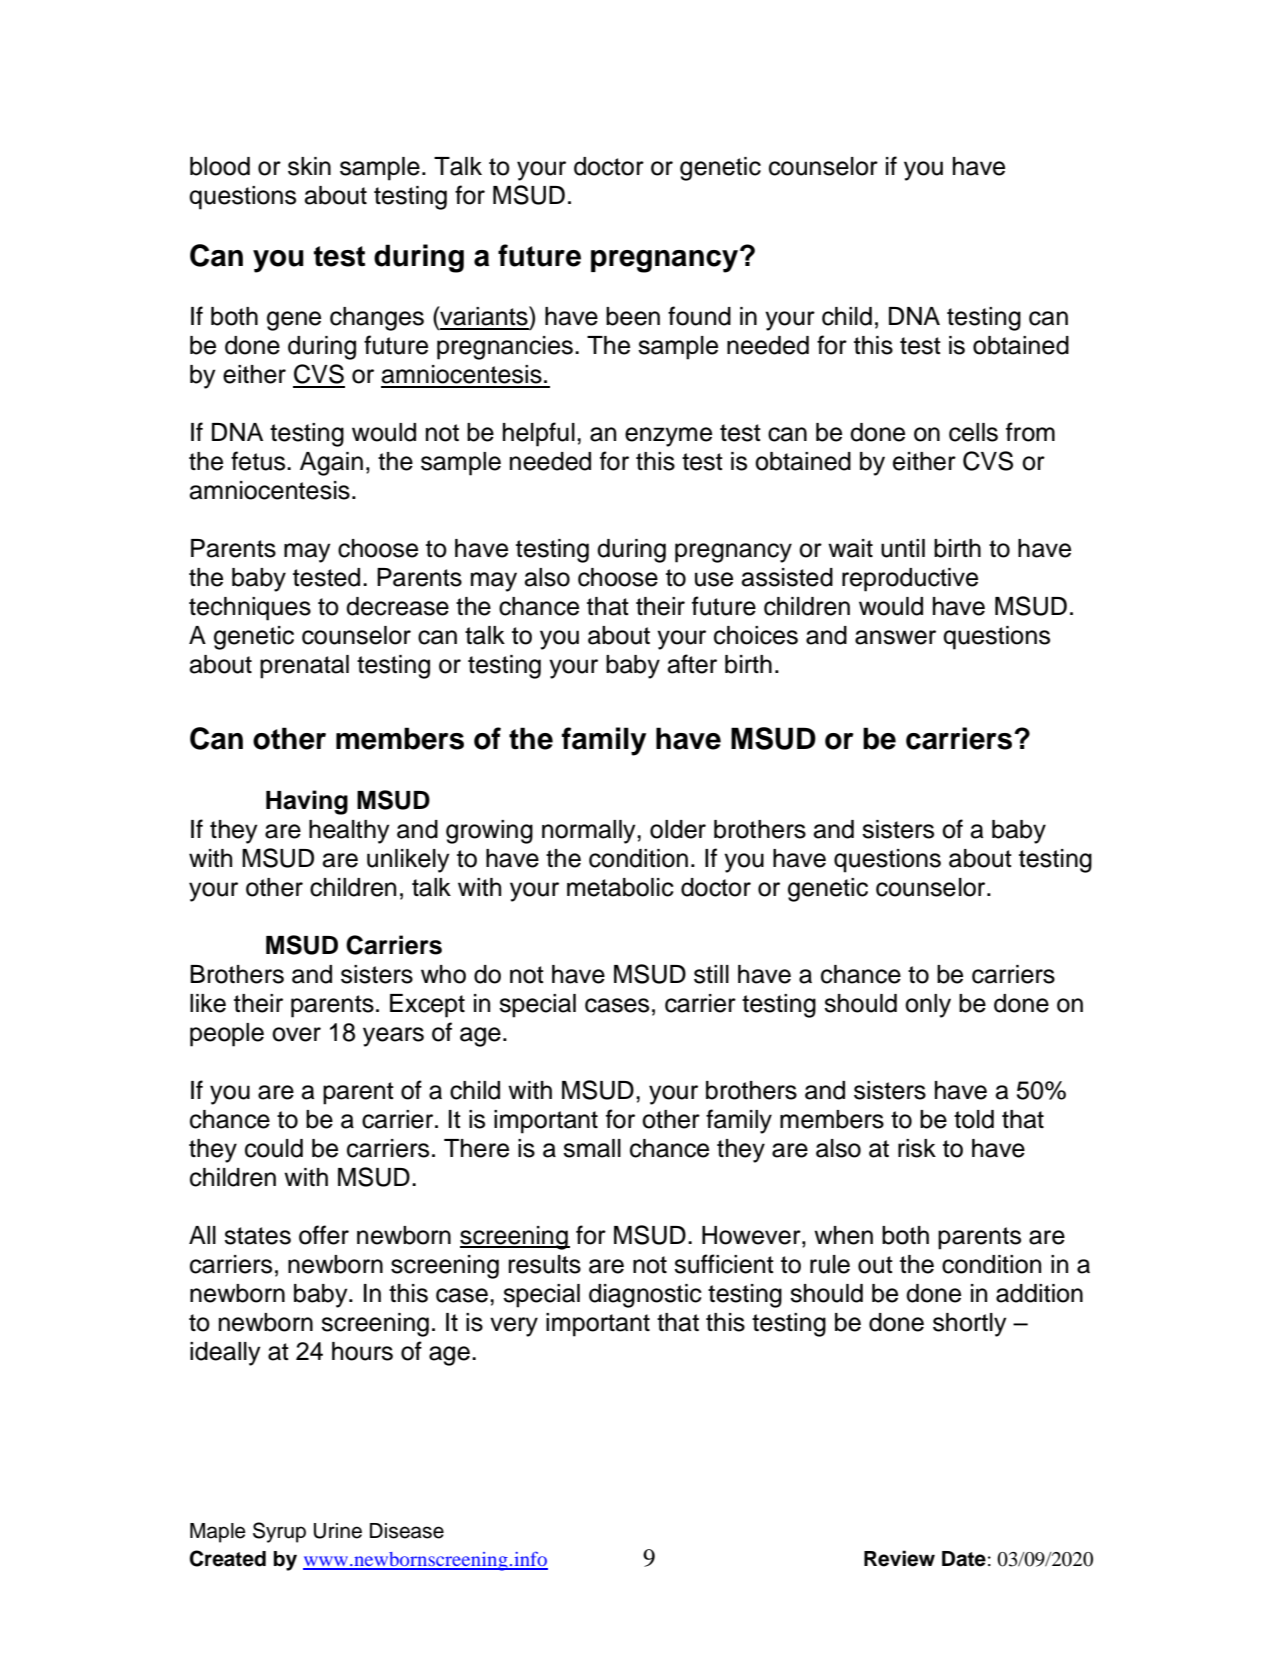  Describe the element at coordinates (903, 548) in the image. I see `until` at that location.
